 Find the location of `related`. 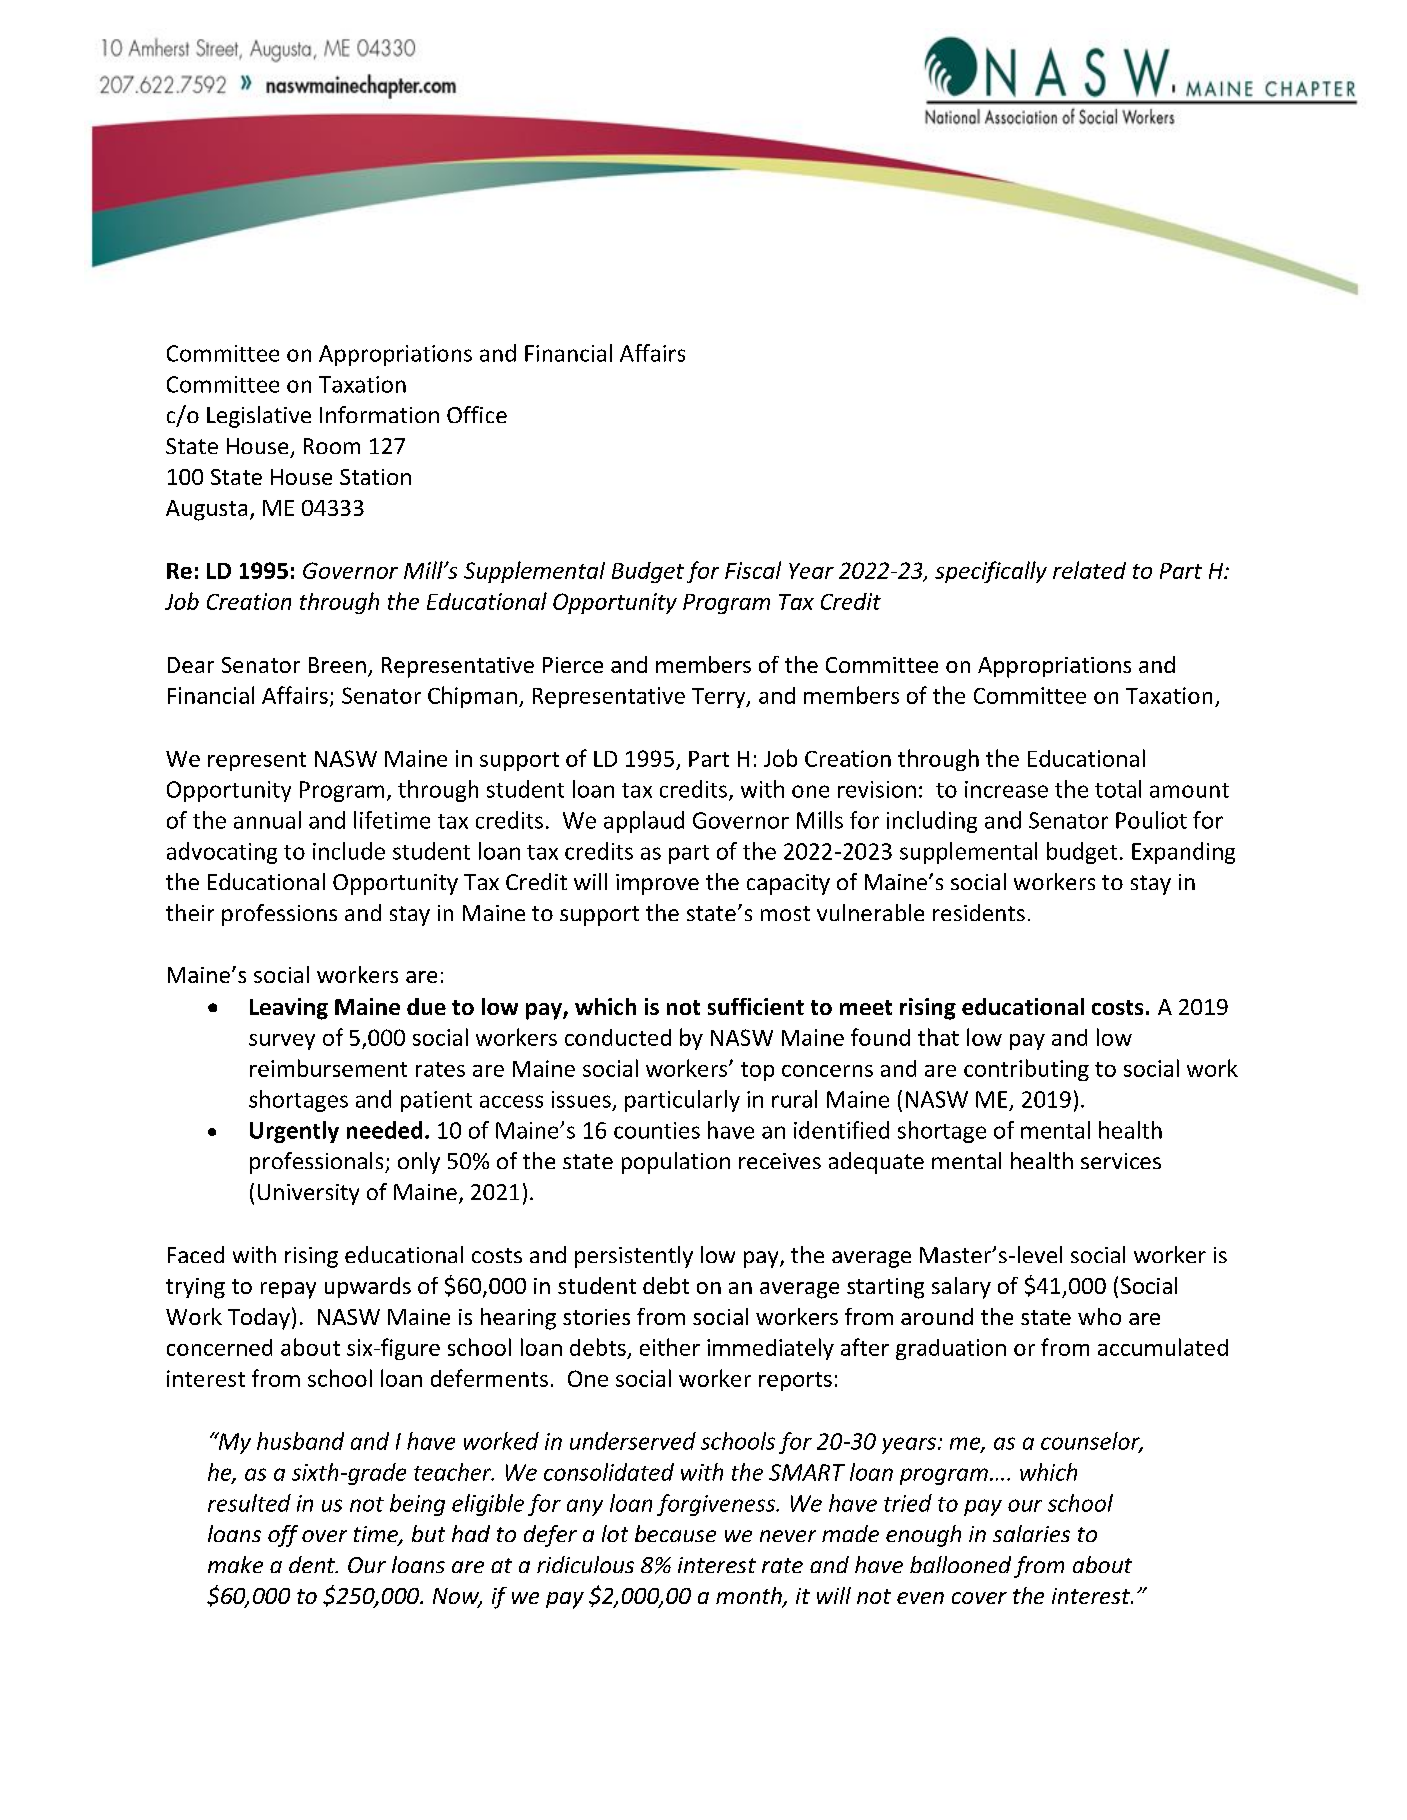

related is located at coordinates (1089, 570).
